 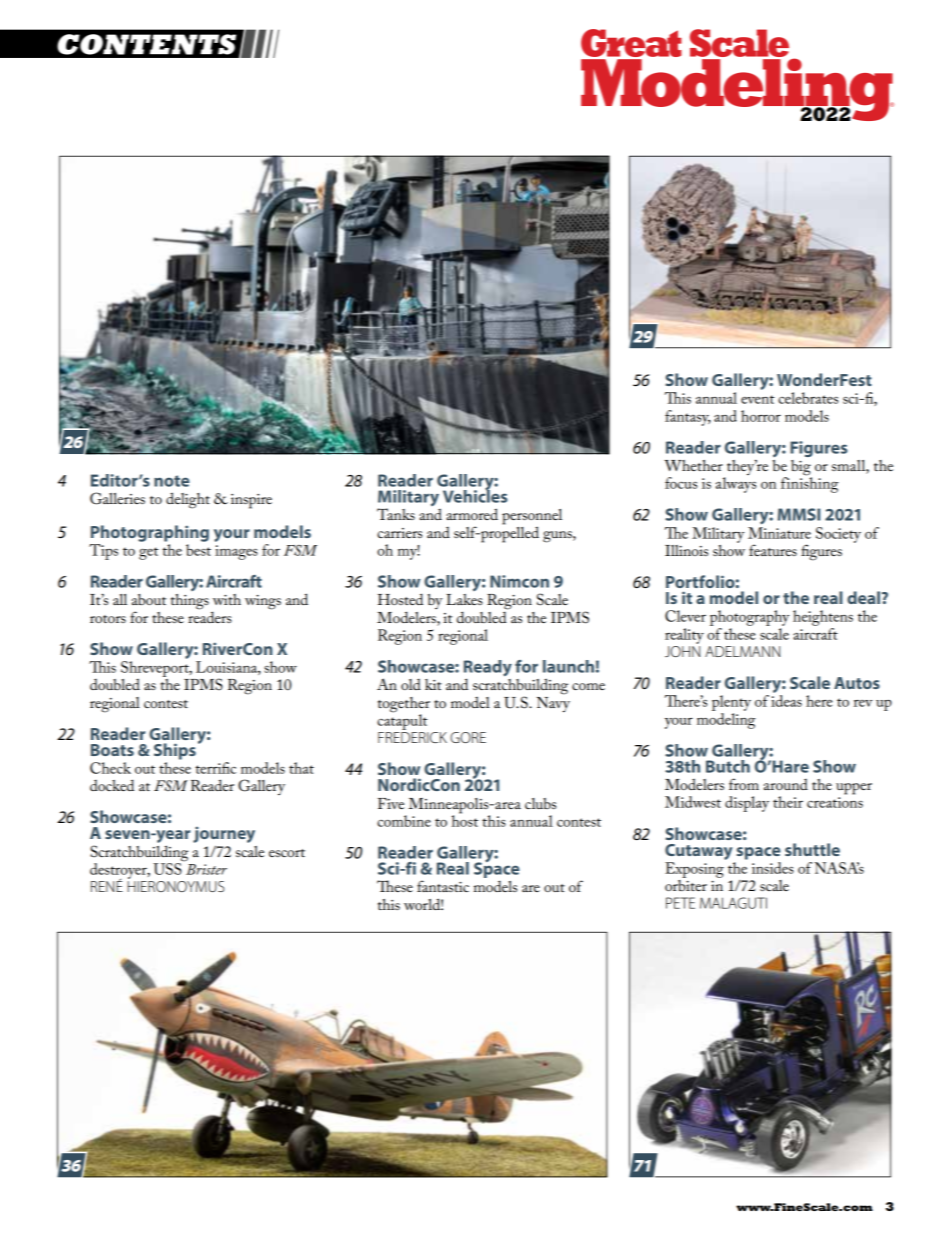 What do you see at coordinates (488, 669) in the screenshot?
I see `Ready` at bounding box center [488, 669].
